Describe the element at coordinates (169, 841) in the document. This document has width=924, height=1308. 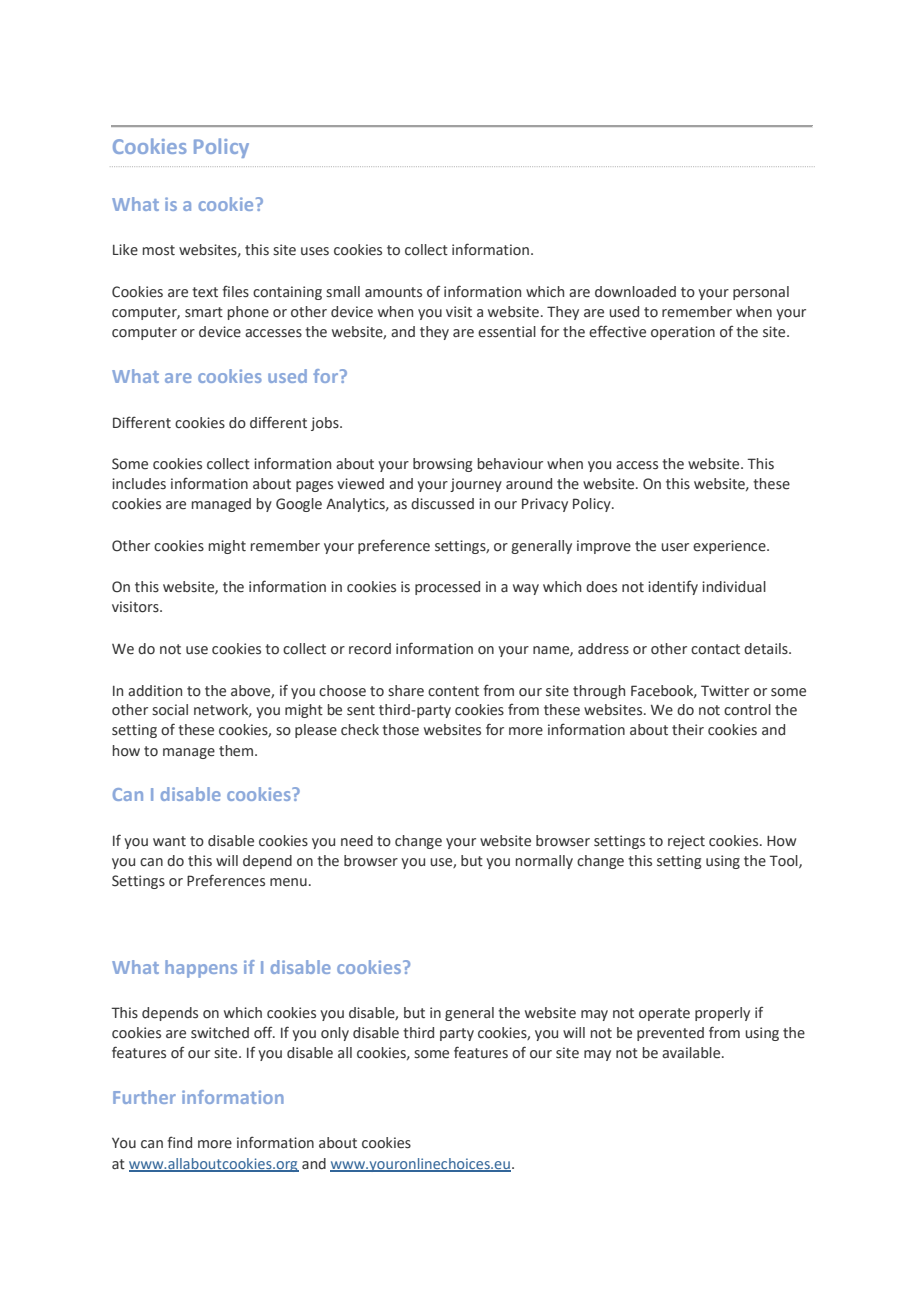
I see `want` at that location.
